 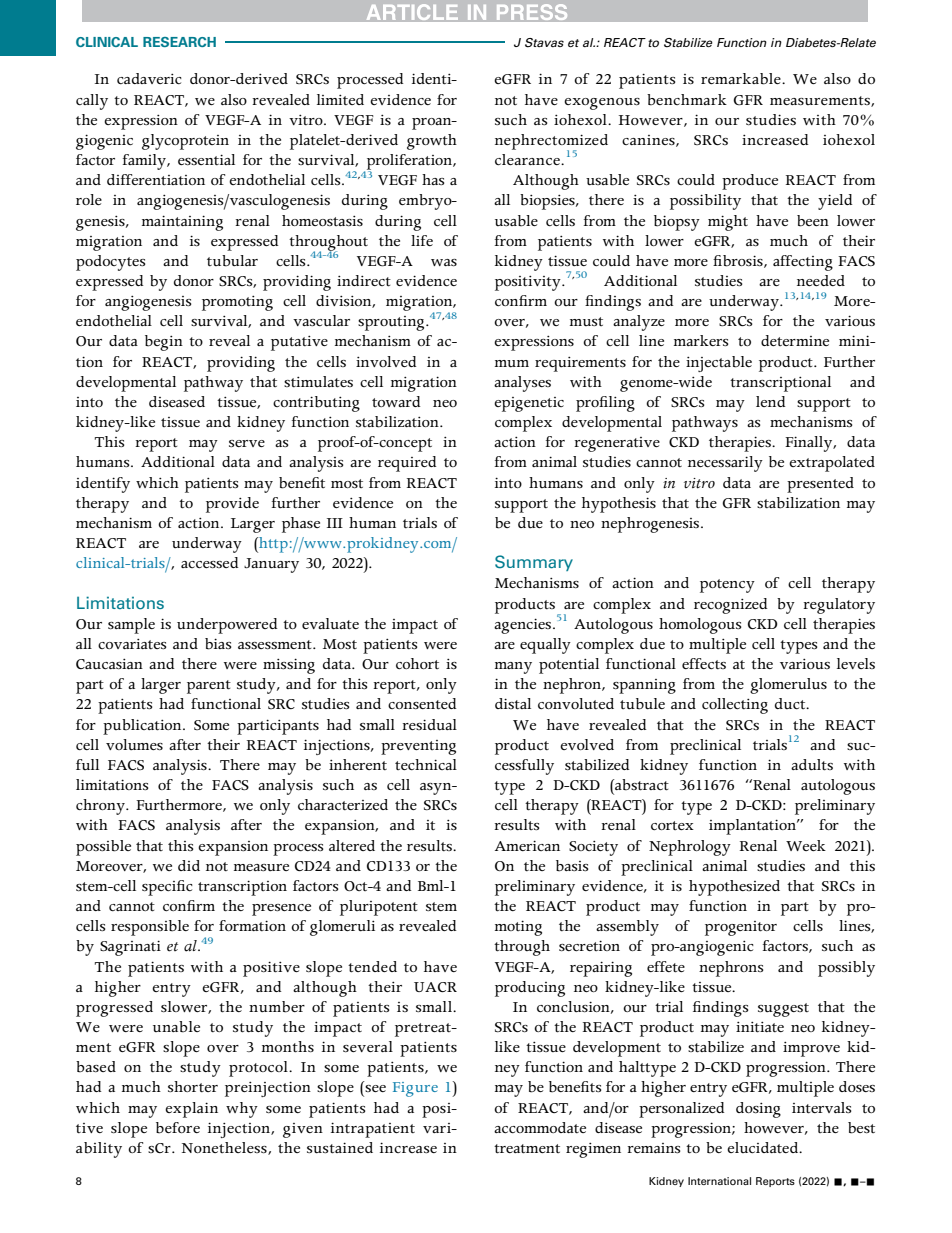 What do you see at coordinates (742, 79) in the page?
I see `remarkable` at bounding box center [742, 79].
